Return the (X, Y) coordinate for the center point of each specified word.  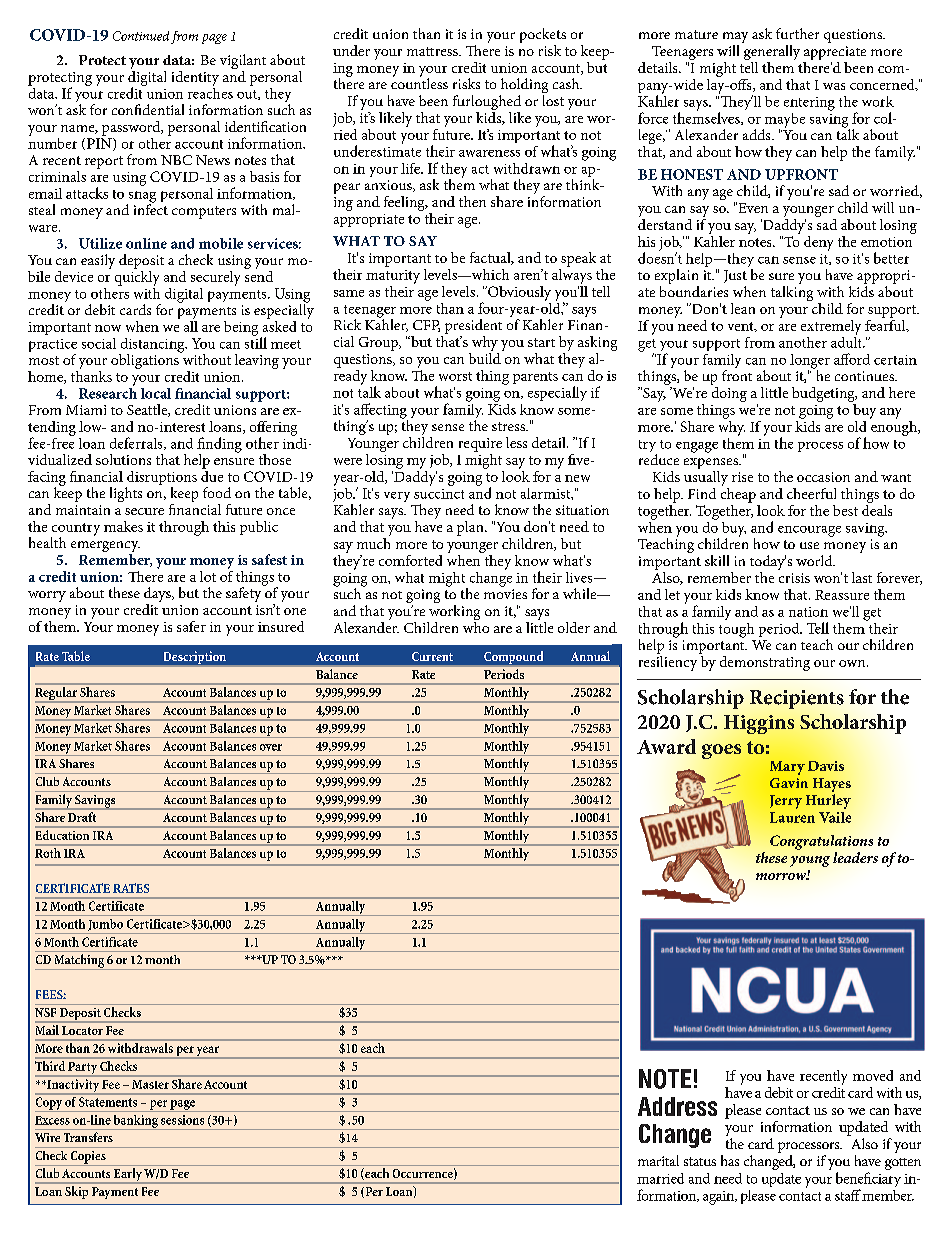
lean (743, 308)
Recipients (797, 699)
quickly (137, 277)
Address (677, 1106)
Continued (141, 36)
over (271, 747)
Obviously (518, 293)
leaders (855, 857)
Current (432, 656)
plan (471, 528)
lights (126, 494)
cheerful (811, 493)
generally (772, 54)
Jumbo (105, 925)
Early (128, 1176)
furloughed (487, 104)
